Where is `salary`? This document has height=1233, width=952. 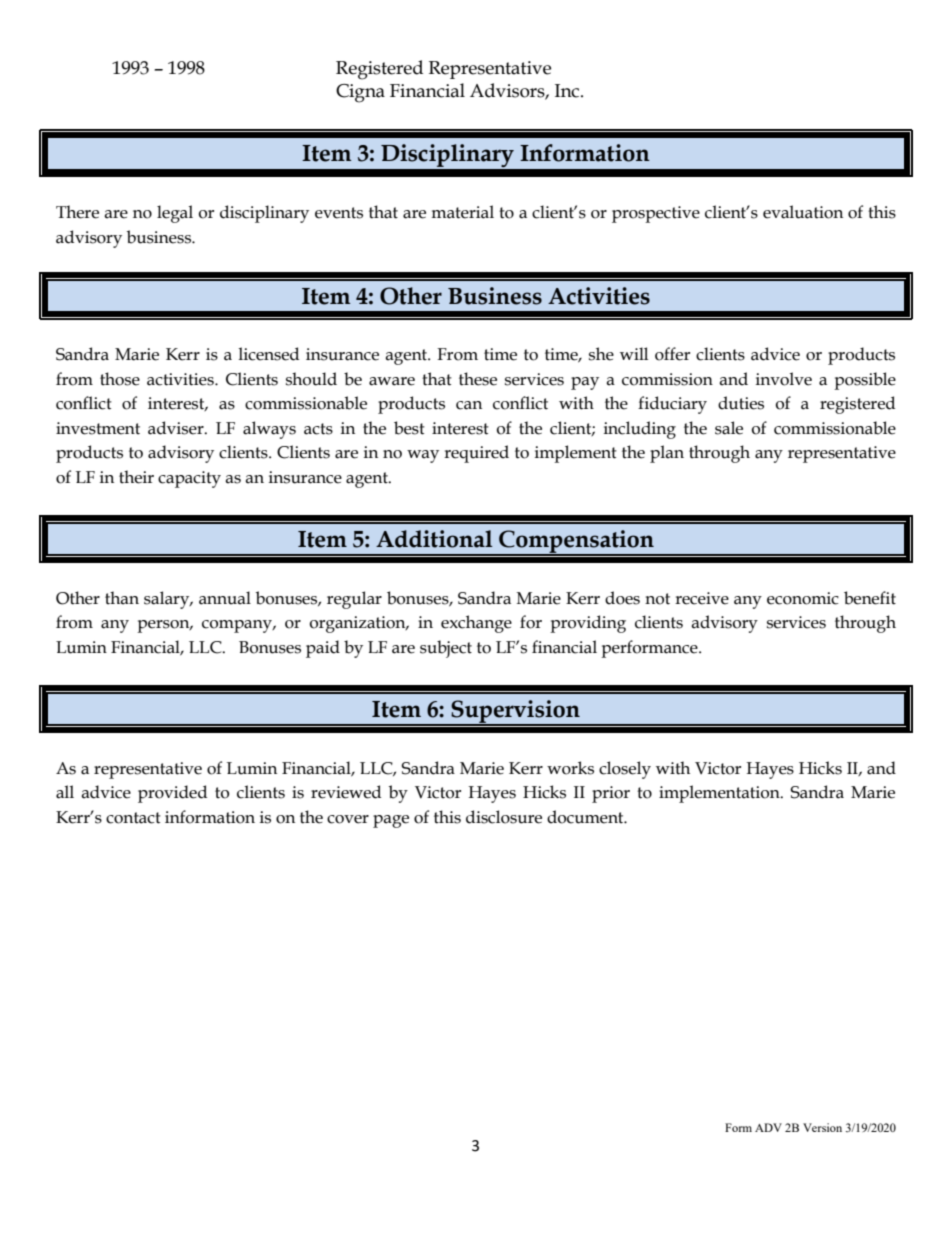
salary is located at coordinates (168, 600).
